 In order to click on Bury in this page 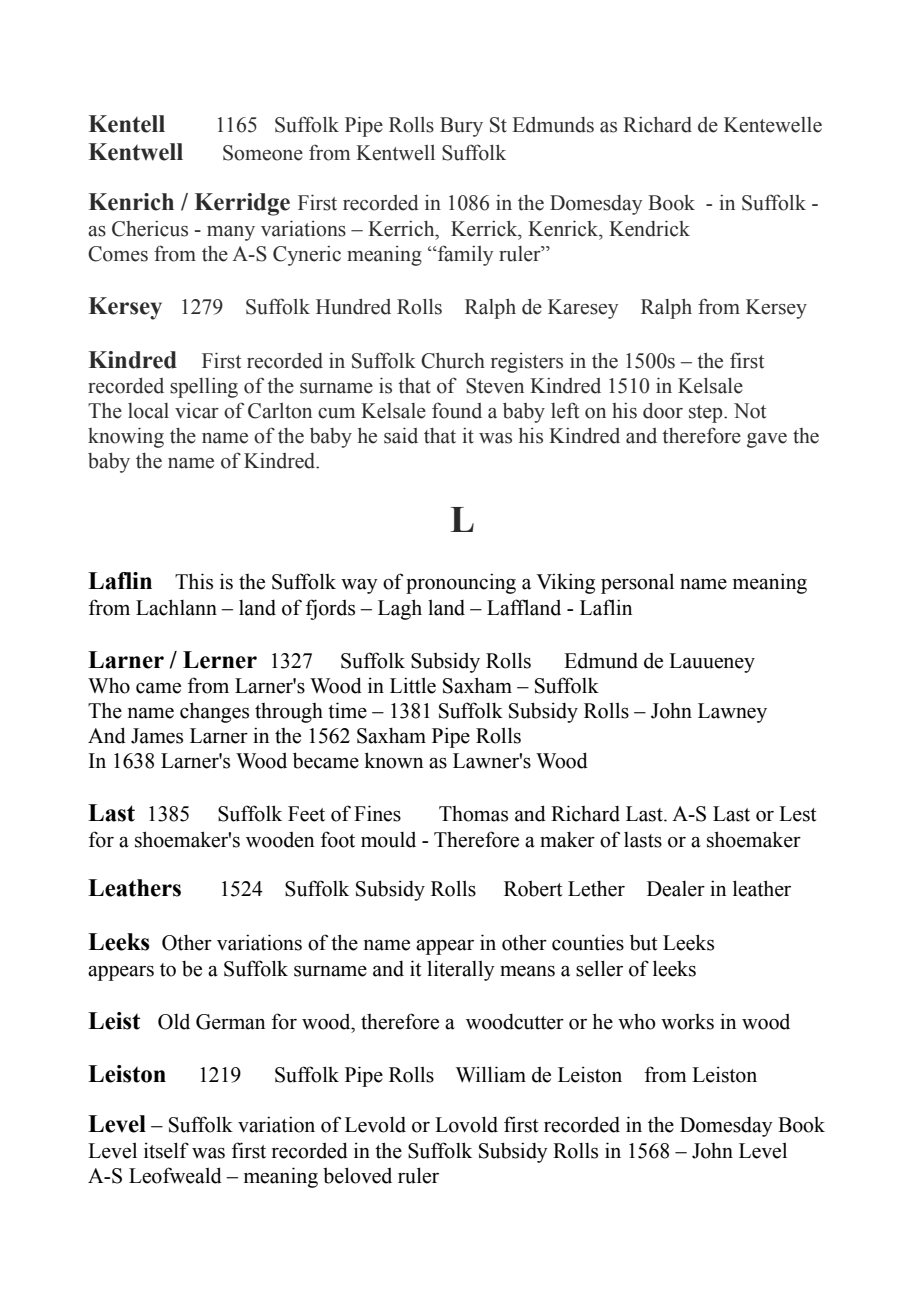, I will do `click(461, 127)`.
